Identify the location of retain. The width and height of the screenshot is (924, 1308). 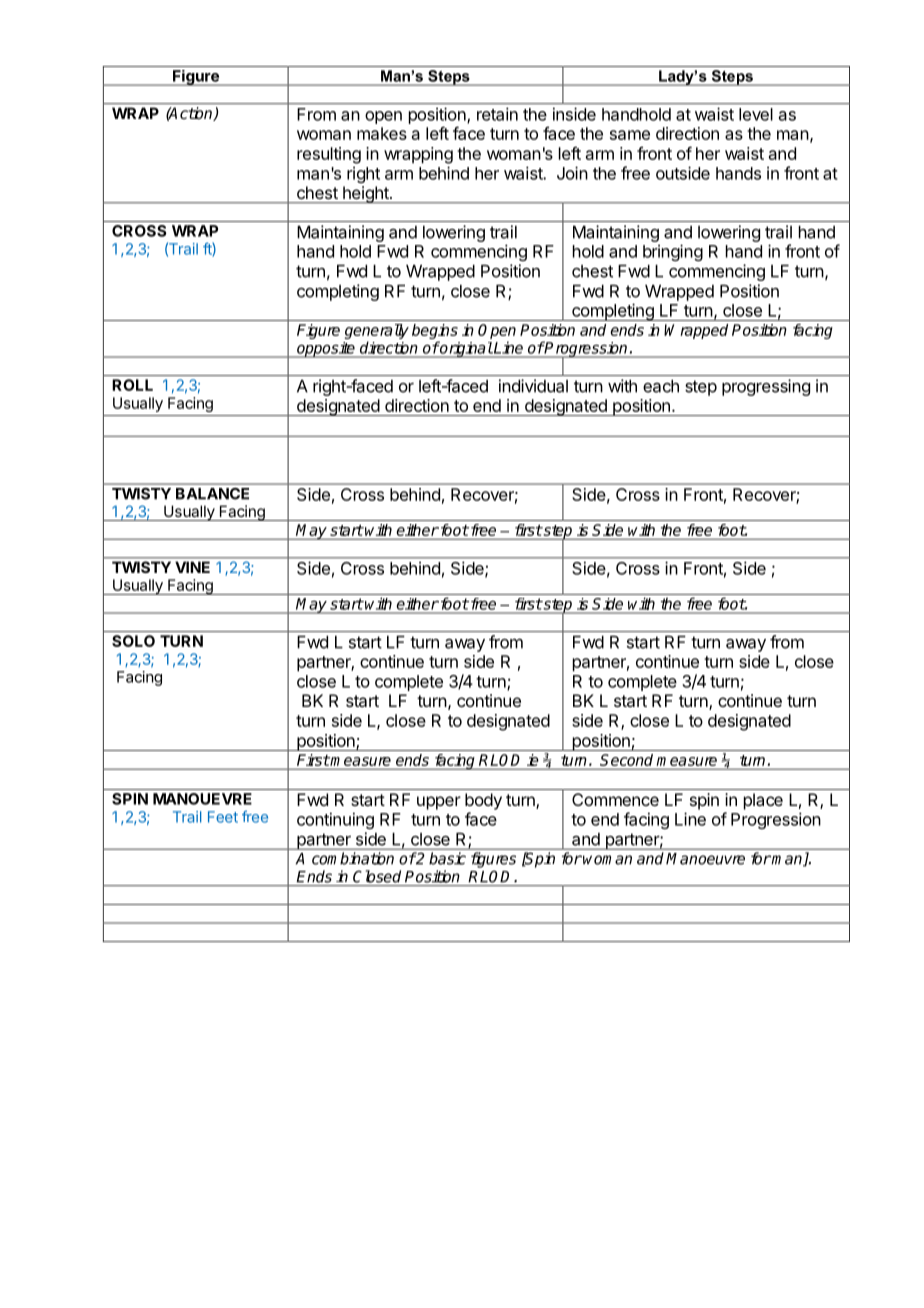
(497, 114).
